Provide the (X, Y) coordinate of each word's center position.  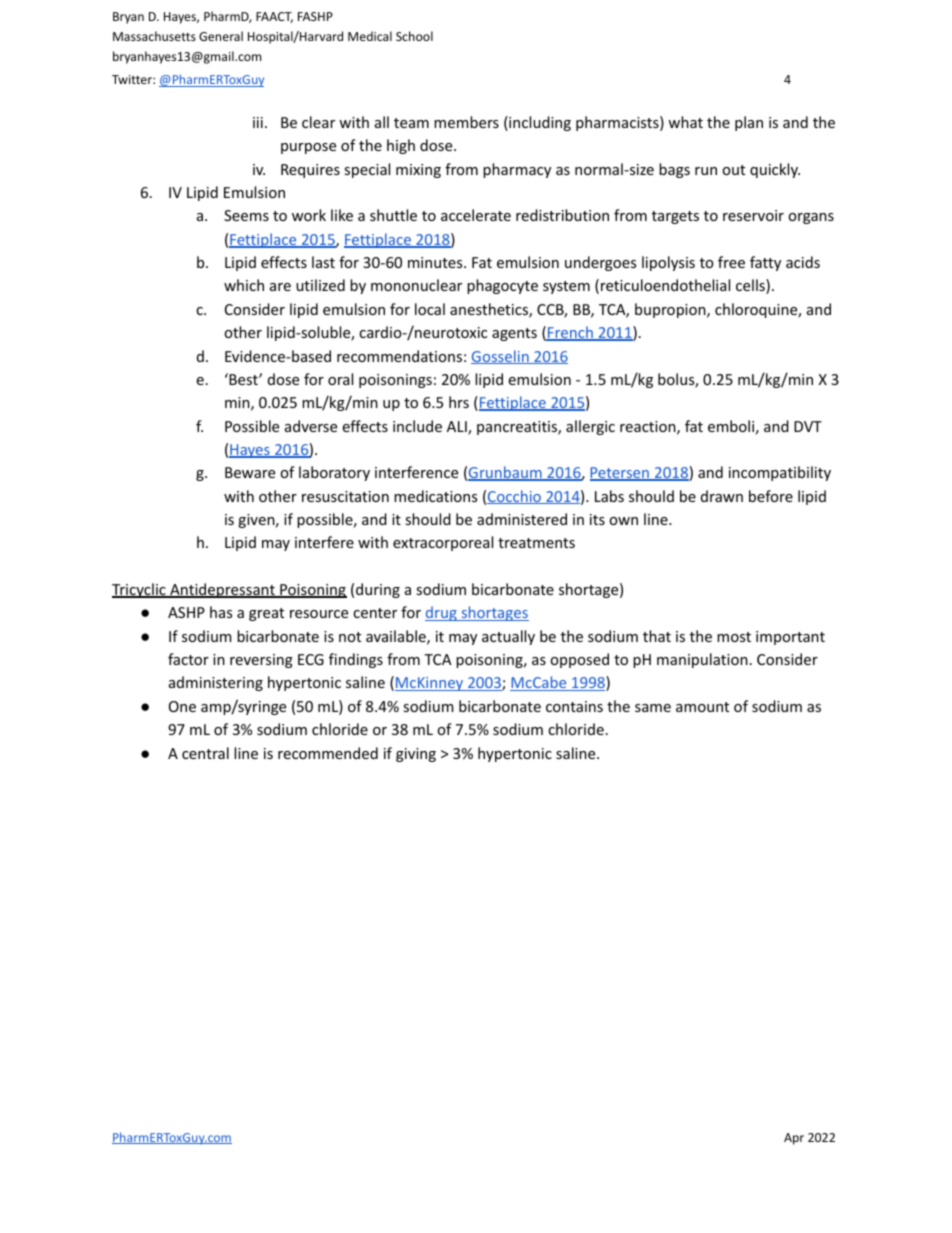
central (205, 753)
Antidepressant (222, 590)
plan (749, 123)
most (734, 637)
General (221, 36)
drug (442, 613)
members (466, 122)
